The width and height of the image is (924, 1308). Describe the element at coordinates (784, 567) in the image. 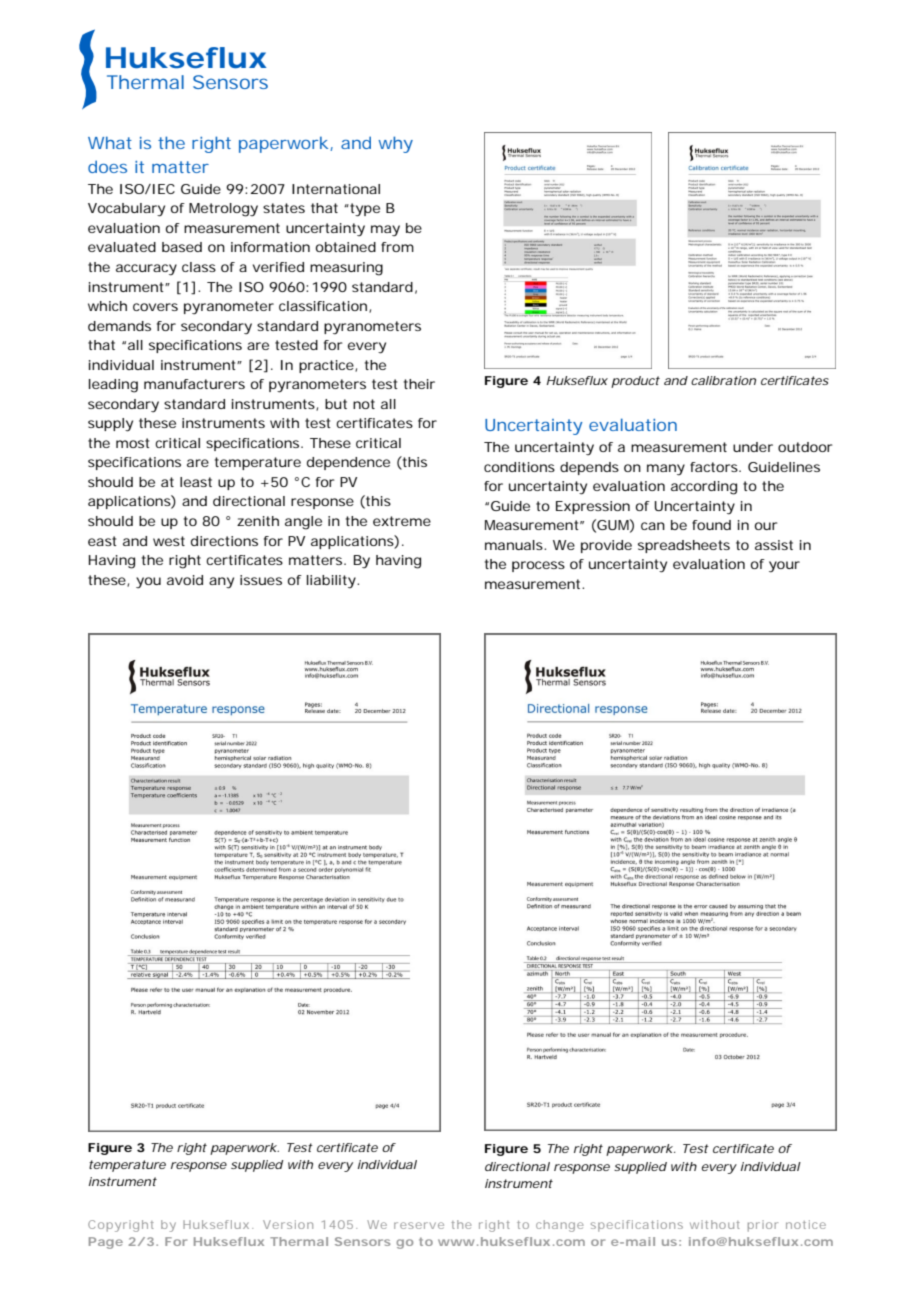

I see `your` at that location.
